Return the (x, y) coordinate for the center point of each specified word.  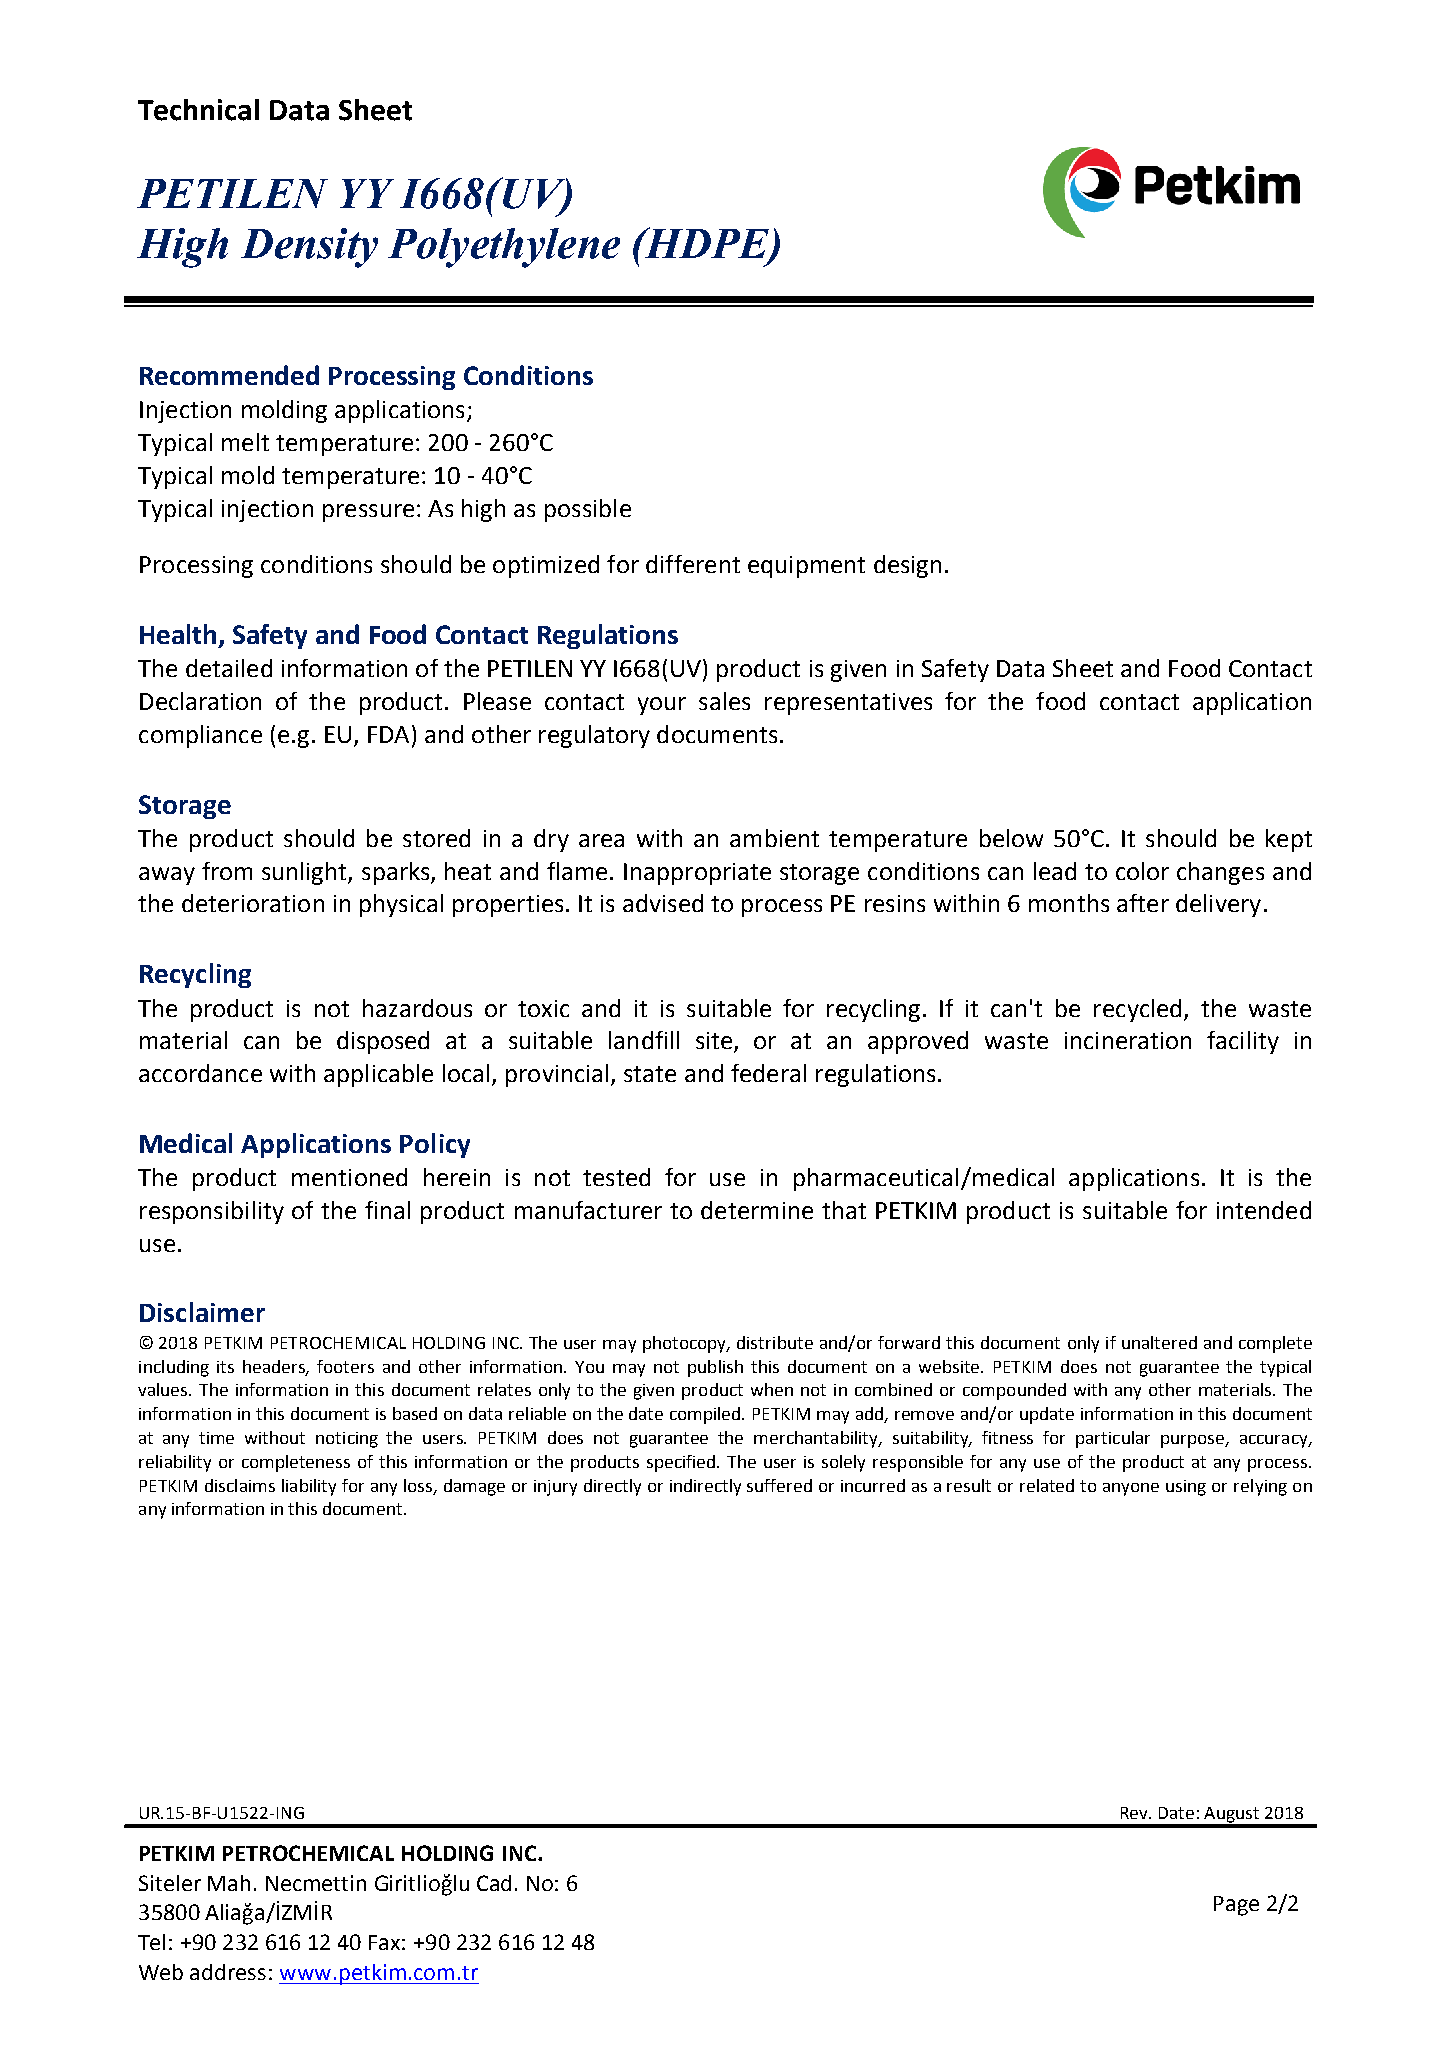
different (693, 564)
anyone (1131, 1489)
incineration (1128, 1040)
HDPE (707, 244)
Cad (494, 1883)
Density (309, 248)
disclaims (240, 1485)
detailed (229, 668)
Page (1236, 1906)
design (907, 566)
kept (1289, 840)
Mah (229, 1883)
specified (682, 1463)
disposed (383, 1042)
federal (768, 1073)
